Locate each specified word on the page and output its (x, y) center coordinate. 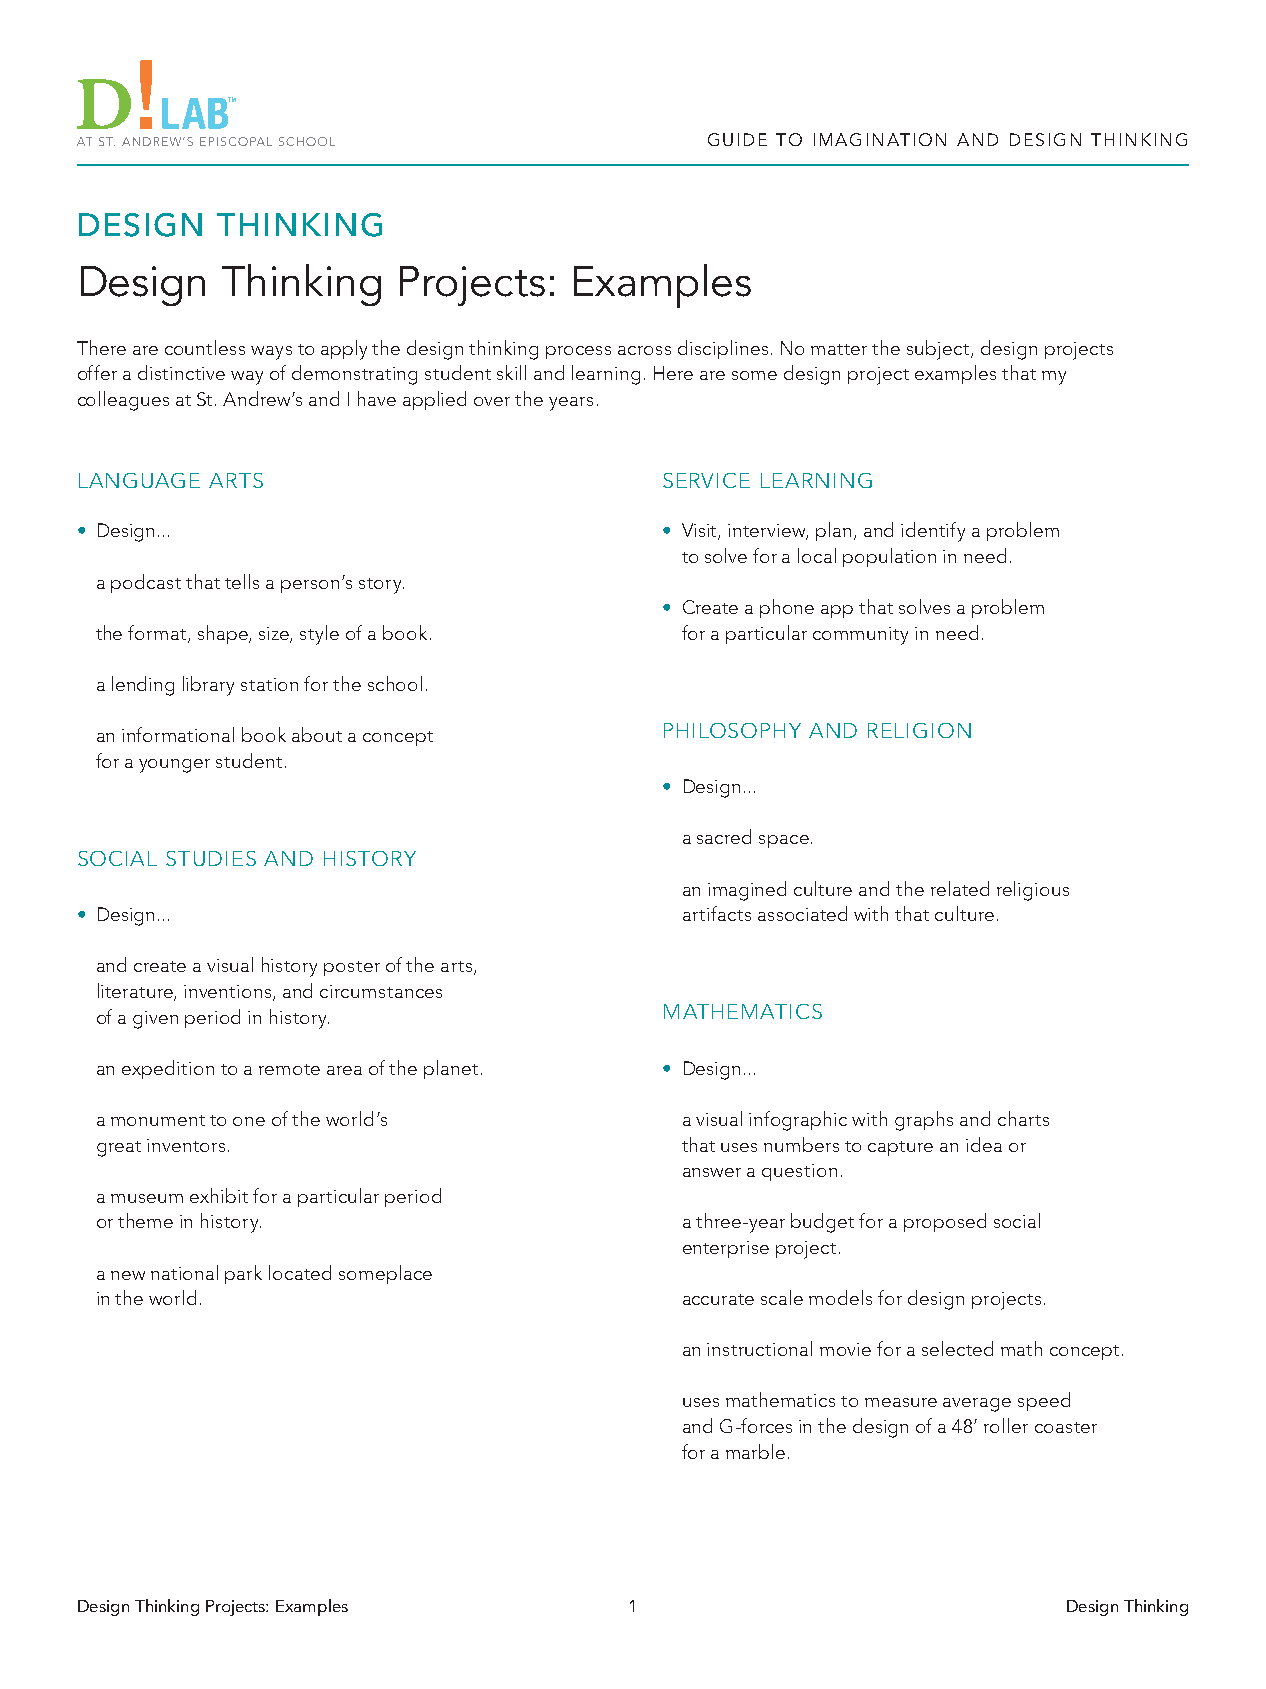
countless (205, 347)
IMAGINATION (880, 139)
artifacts (717, 913)
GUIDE (737, 139)
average (977, 1405)
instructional (759, 1348)
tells (242, 581)
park (243, 1274)
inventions (229, 993)
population (889, 557)
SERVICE (706, 480)
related (960, 888)
